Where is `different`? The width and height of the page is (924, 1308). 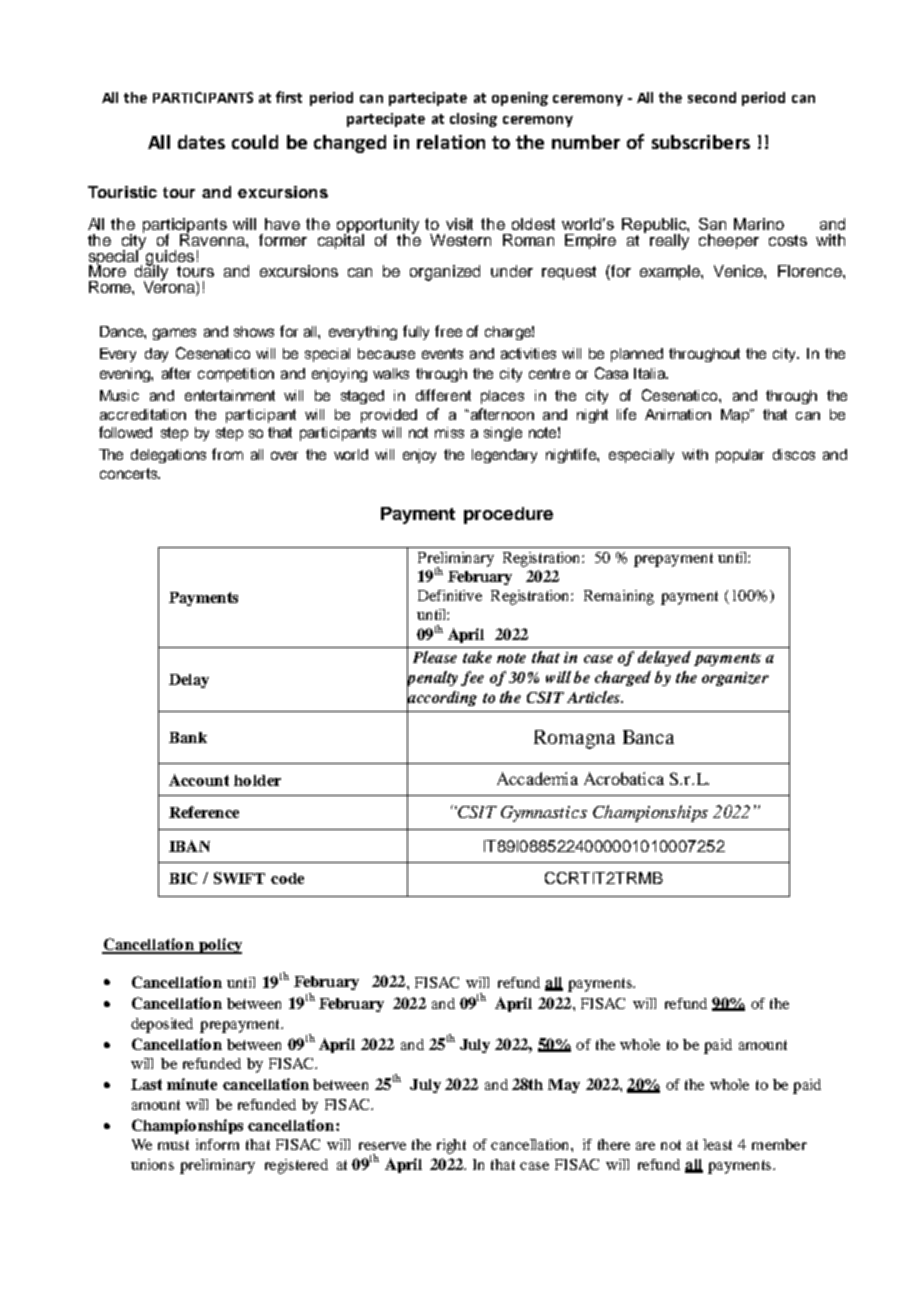 different is located at coordinates (443, 395).
